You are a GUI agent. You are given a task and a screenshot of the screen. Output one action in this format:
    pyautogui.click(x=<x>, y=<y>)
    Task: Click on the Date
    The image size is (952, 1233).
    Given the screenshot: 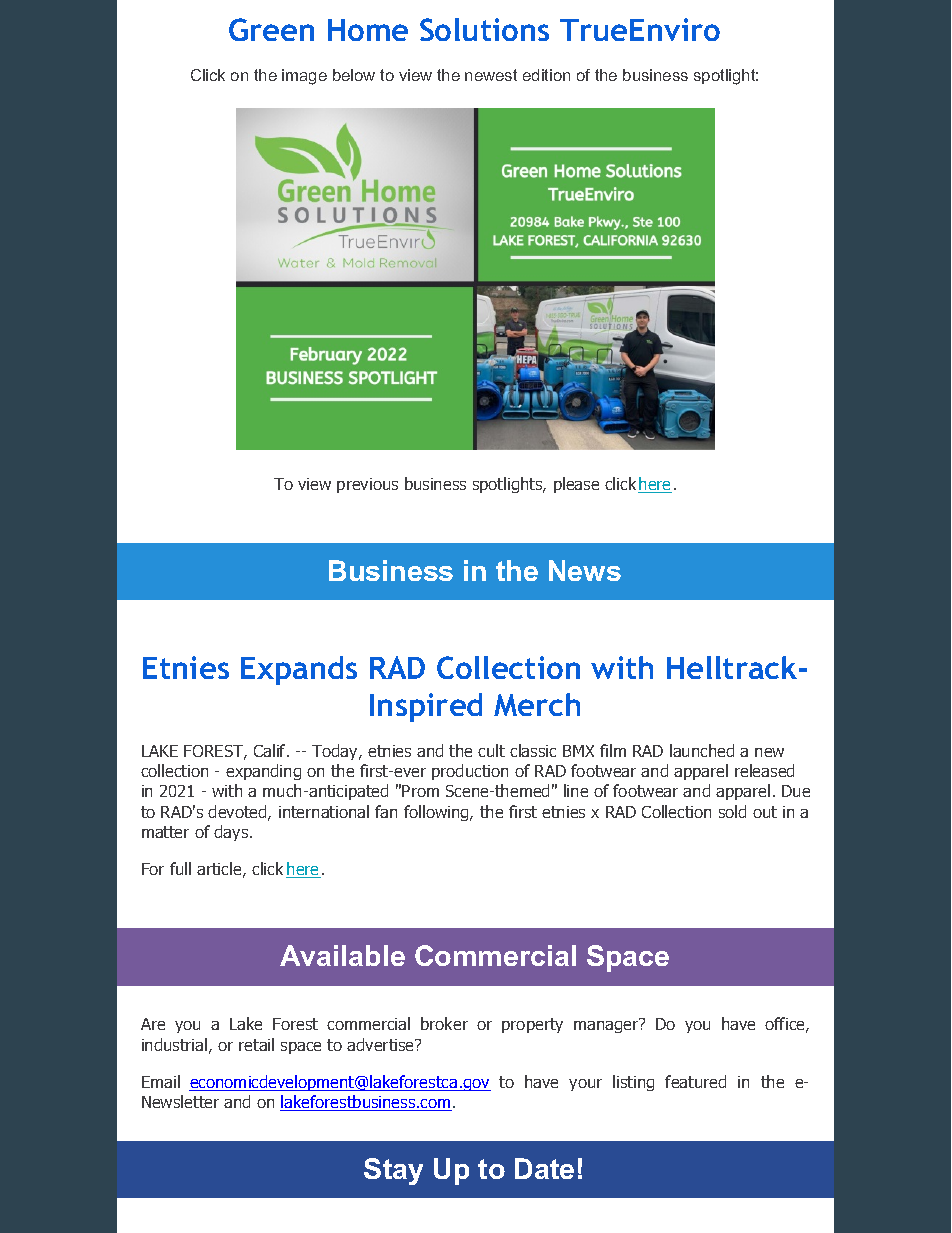 What is the action you would take?
    pyautogui.click(x=544, y=1168)
